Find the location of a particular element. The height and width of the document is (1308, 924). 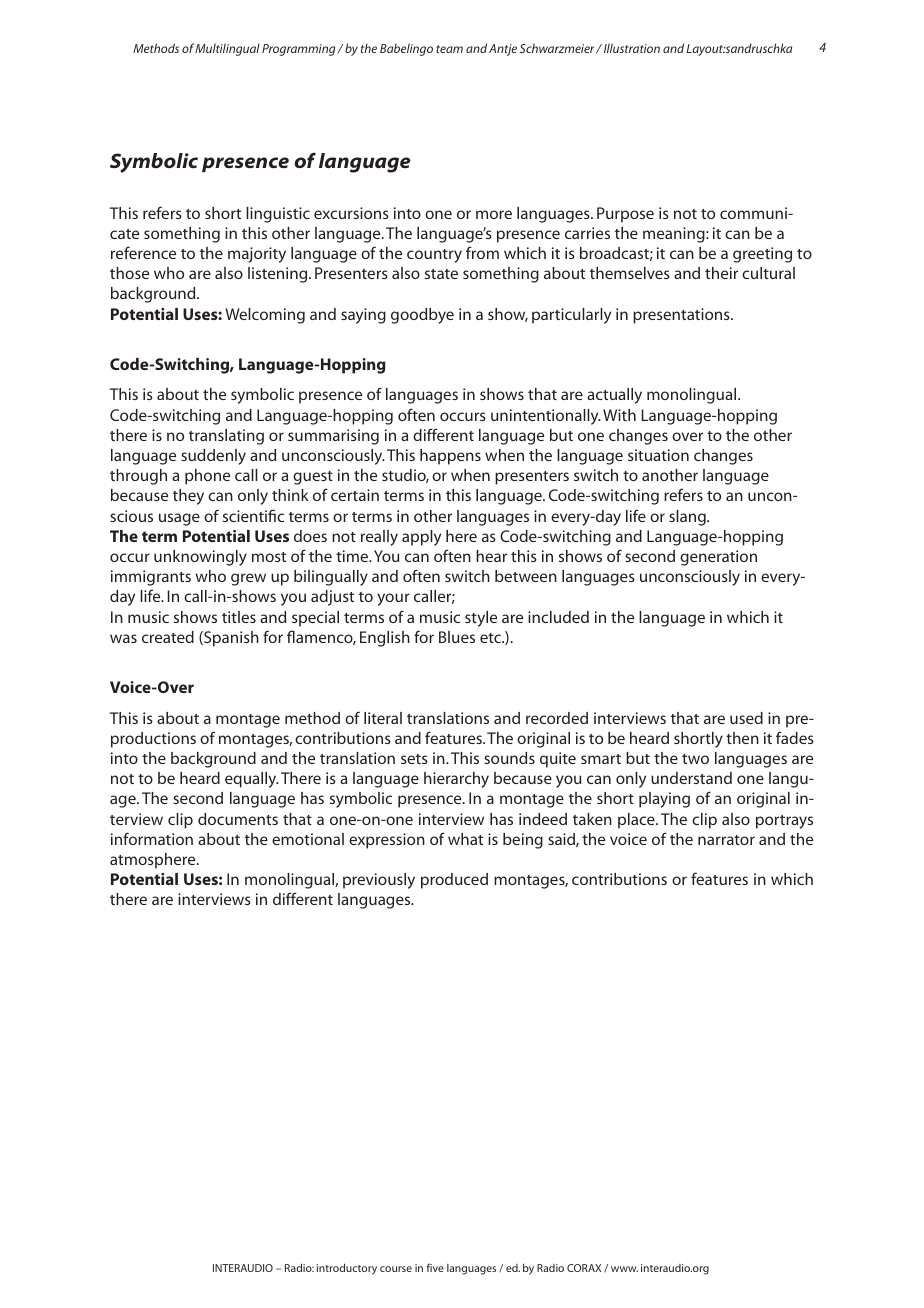

narrator is located at coordinates (726, 840).
